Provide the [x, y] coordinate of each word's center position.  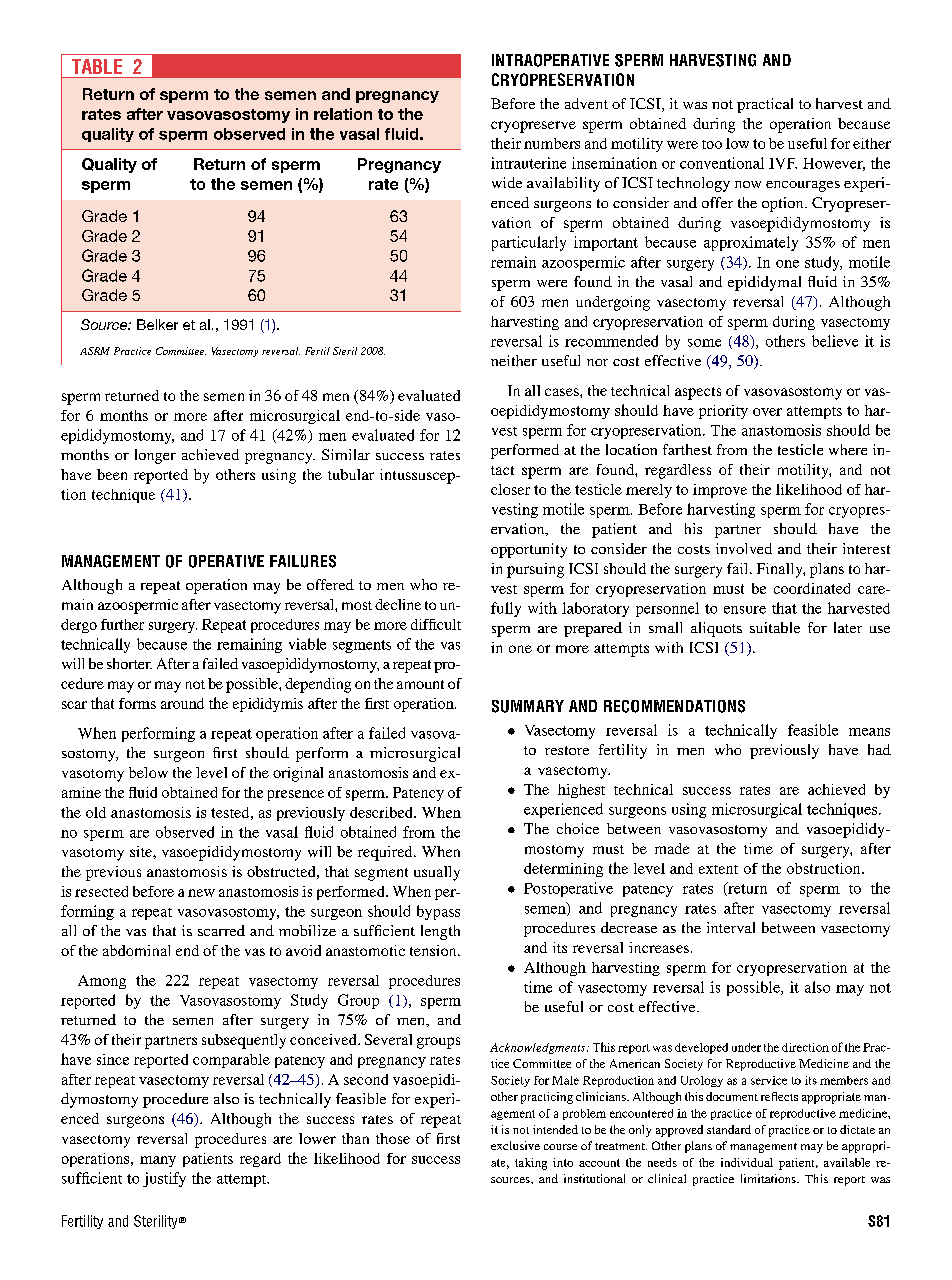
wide [507, 182]
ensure [745, 610]
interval [731, 927]
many [158, 1161]
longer [155, 456]
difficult [436, 624]
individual [747, 1162]
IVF [783, 163]
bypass [438, 912]
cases [563, 392]
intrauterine [528, 163]
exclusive [515, 1145]
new [201, 893]
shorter [129, 663]
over [767, 412]
